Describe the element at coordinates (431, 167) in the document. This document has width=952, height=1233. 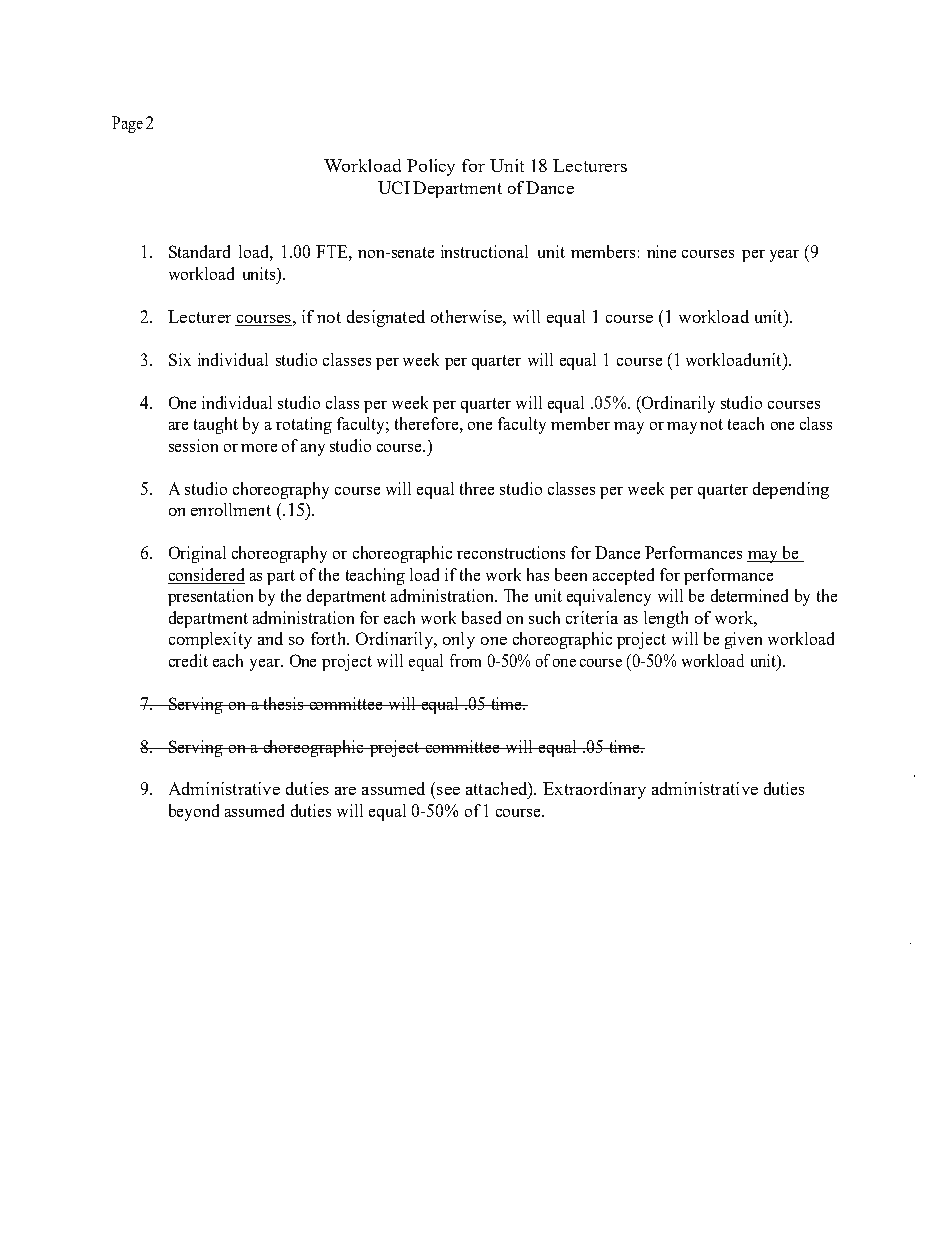
I see `Policy` at that location.
